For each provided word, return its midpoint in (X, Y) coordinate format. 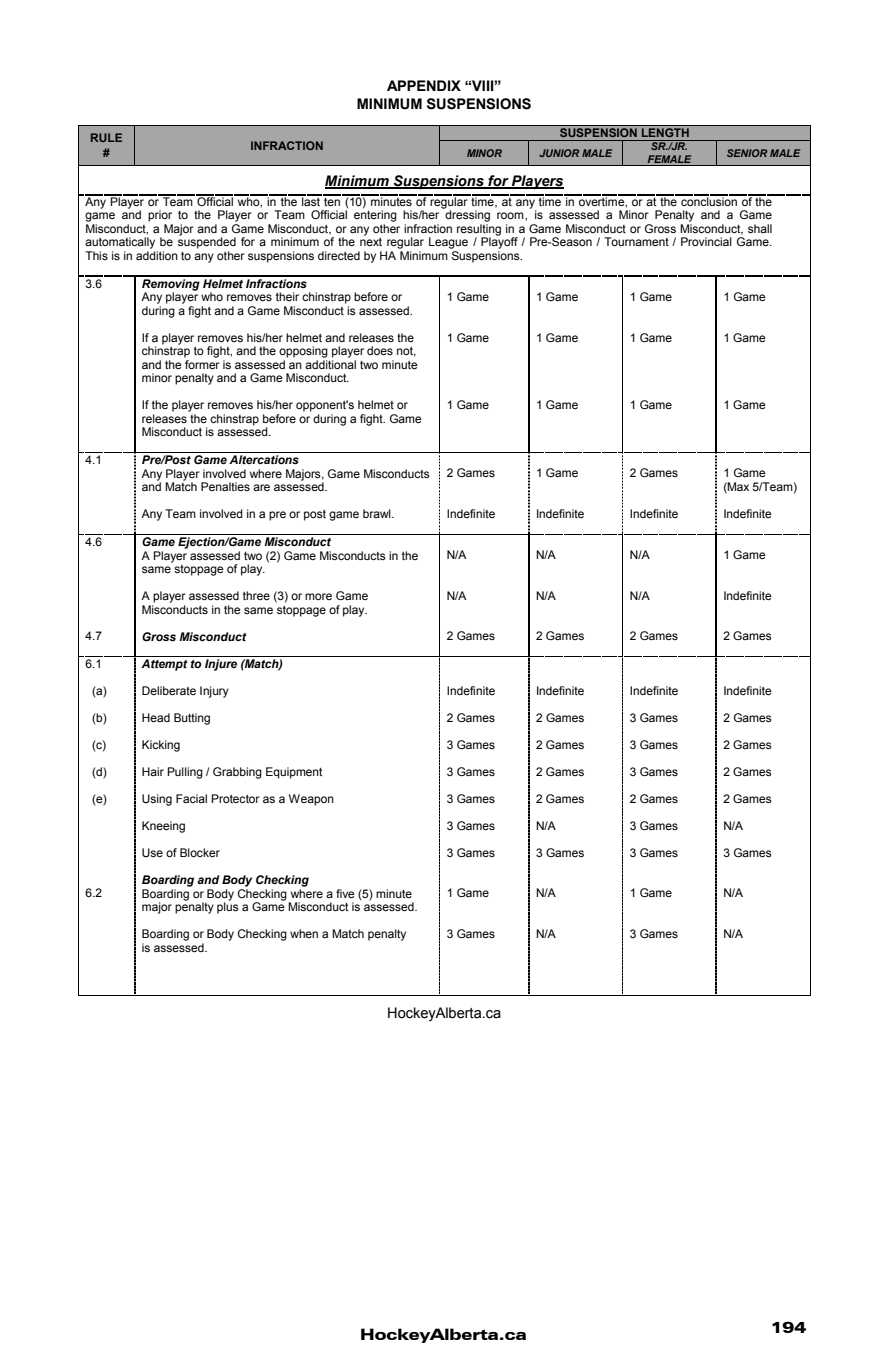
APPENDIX (424, 85)
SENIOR (747, 153)
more (318, 596)
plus (228, 907)
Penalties (225, 486)
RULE (106, 137)
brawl (378, 513)
